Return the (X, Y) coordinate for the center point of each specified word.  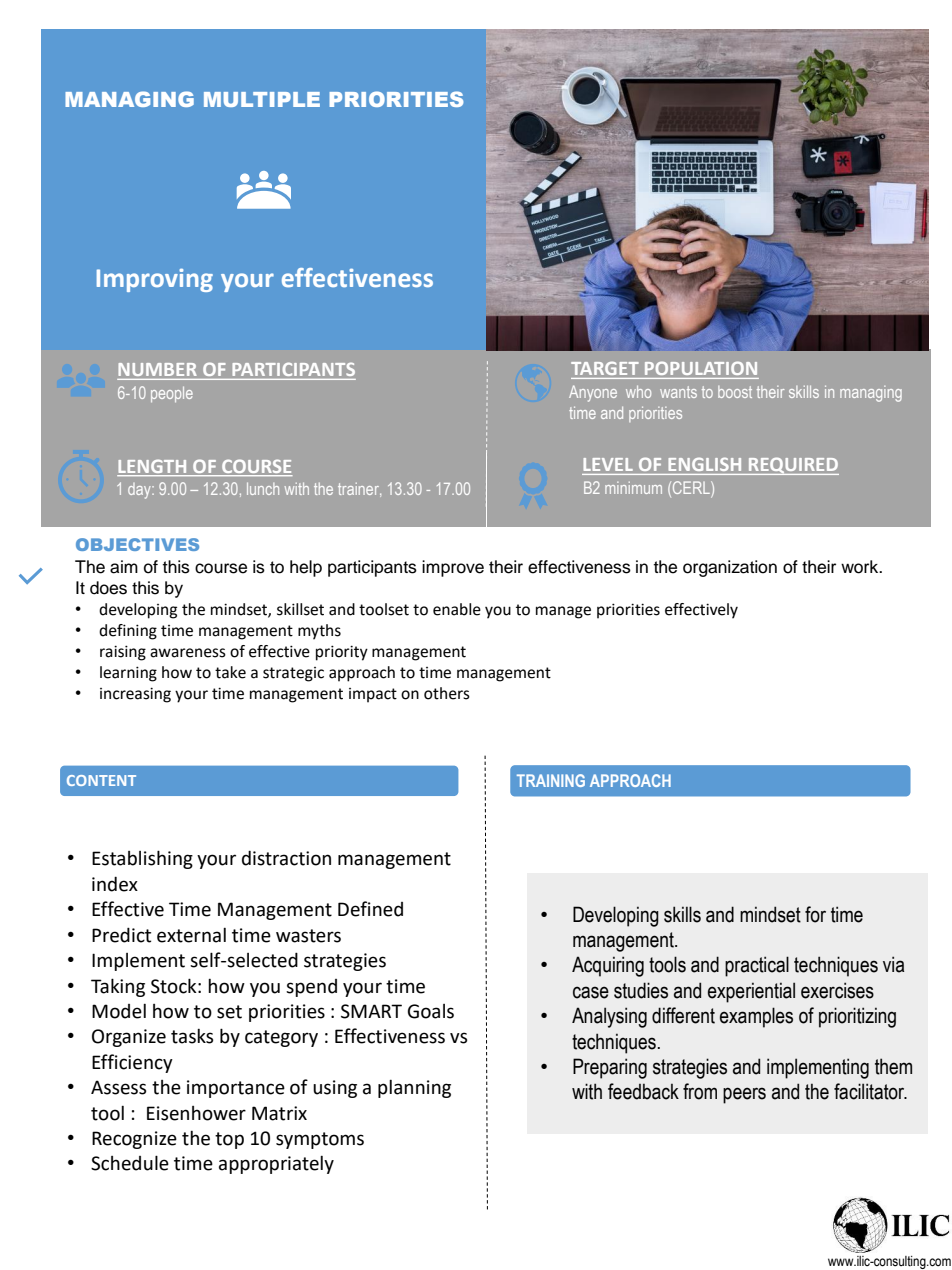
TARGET (605, 368)
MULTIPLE (262, 99)
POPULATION (701, 368)
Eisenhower (196, 1113)
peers (744, 1095)
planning (414, 1089)
